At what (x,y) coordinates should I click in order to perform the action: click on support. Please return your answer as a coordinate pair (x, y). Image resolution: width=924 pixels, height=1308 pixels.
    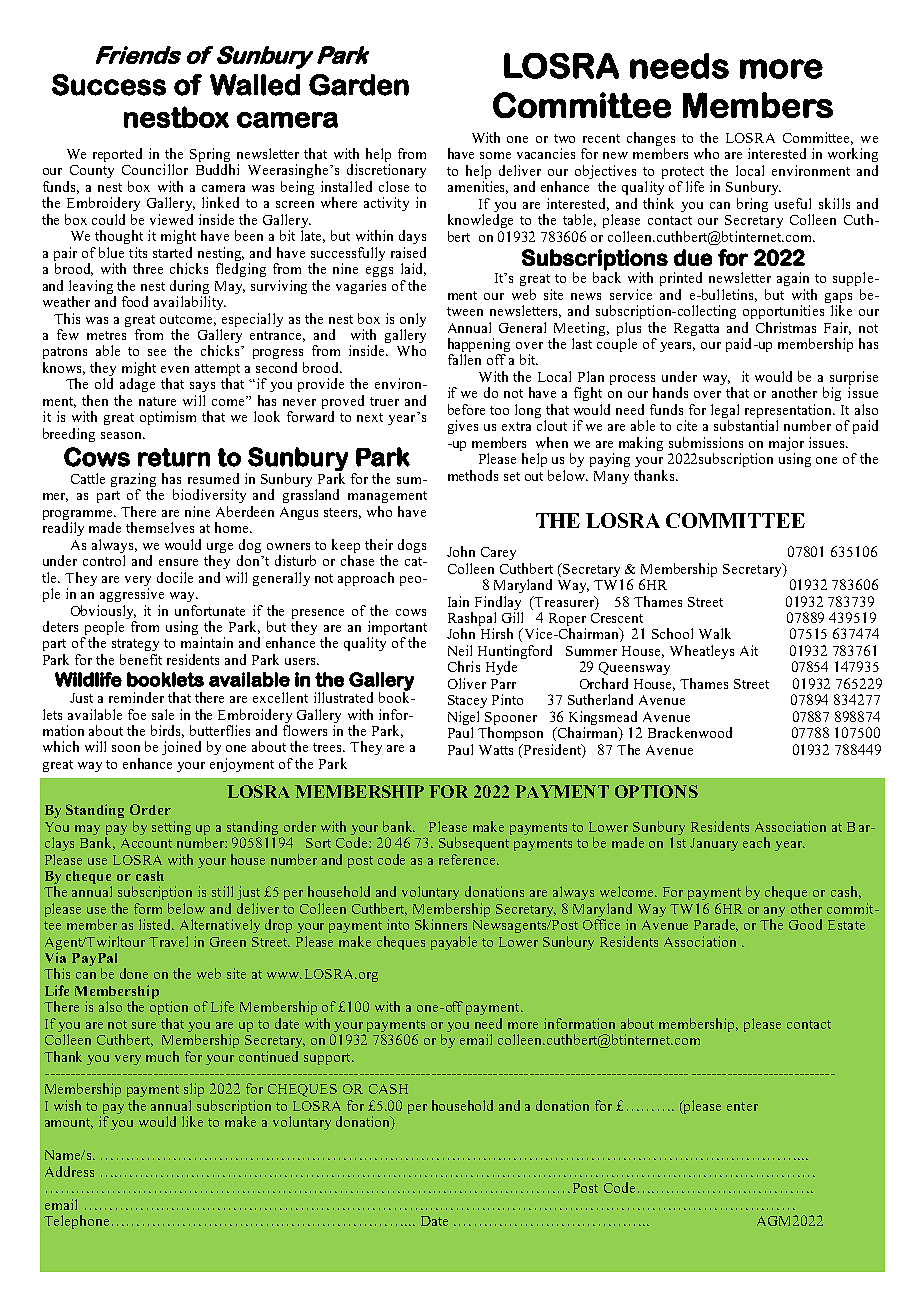
    Looking at the image, I should click on (328, 1059).
